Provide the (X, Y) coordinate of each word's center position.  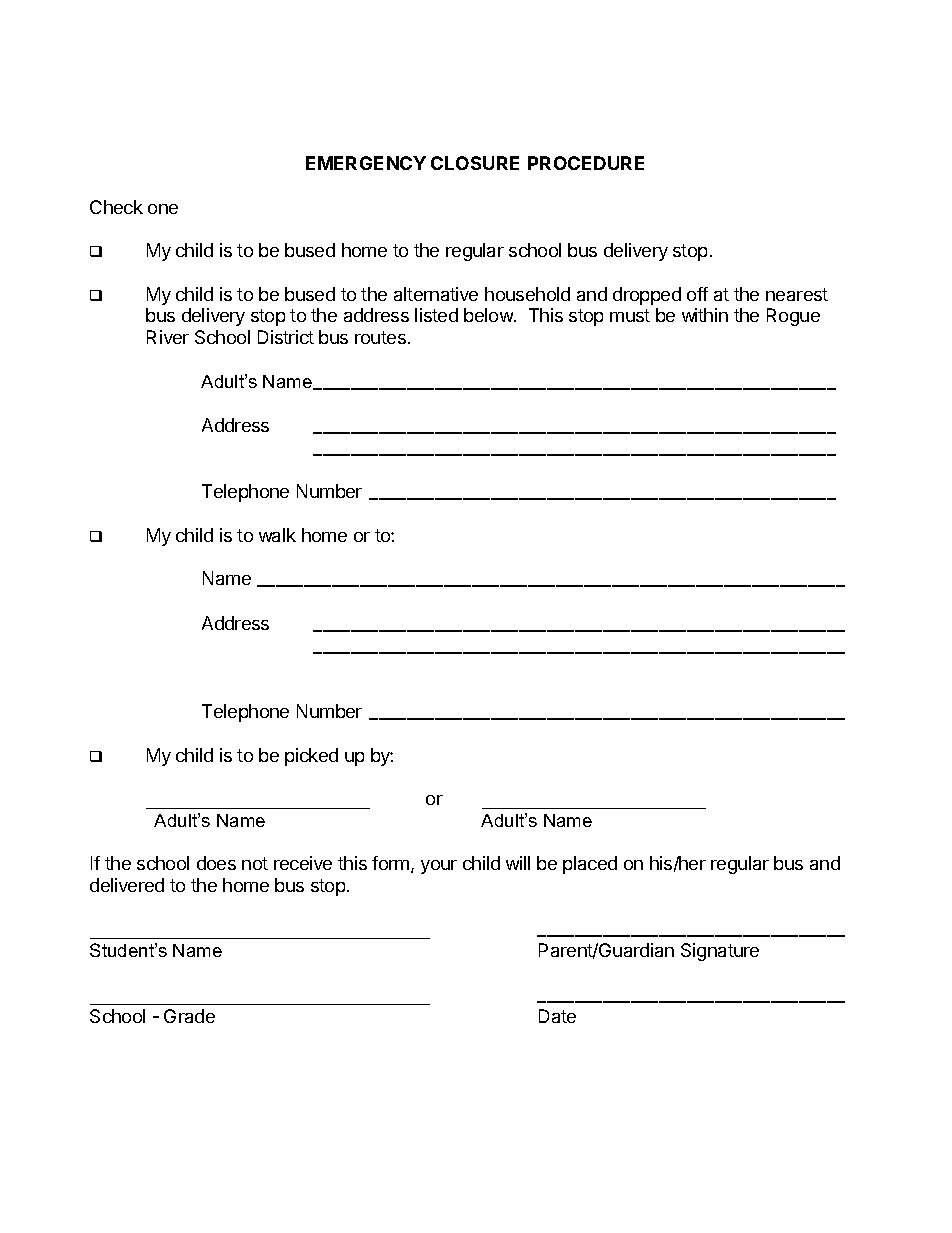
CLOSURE (475, 163)
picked (311, 757)
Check (116, 207)
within (705, 315)
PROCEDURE (586, 163)
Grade (189, 1016)
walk (277, 535)
